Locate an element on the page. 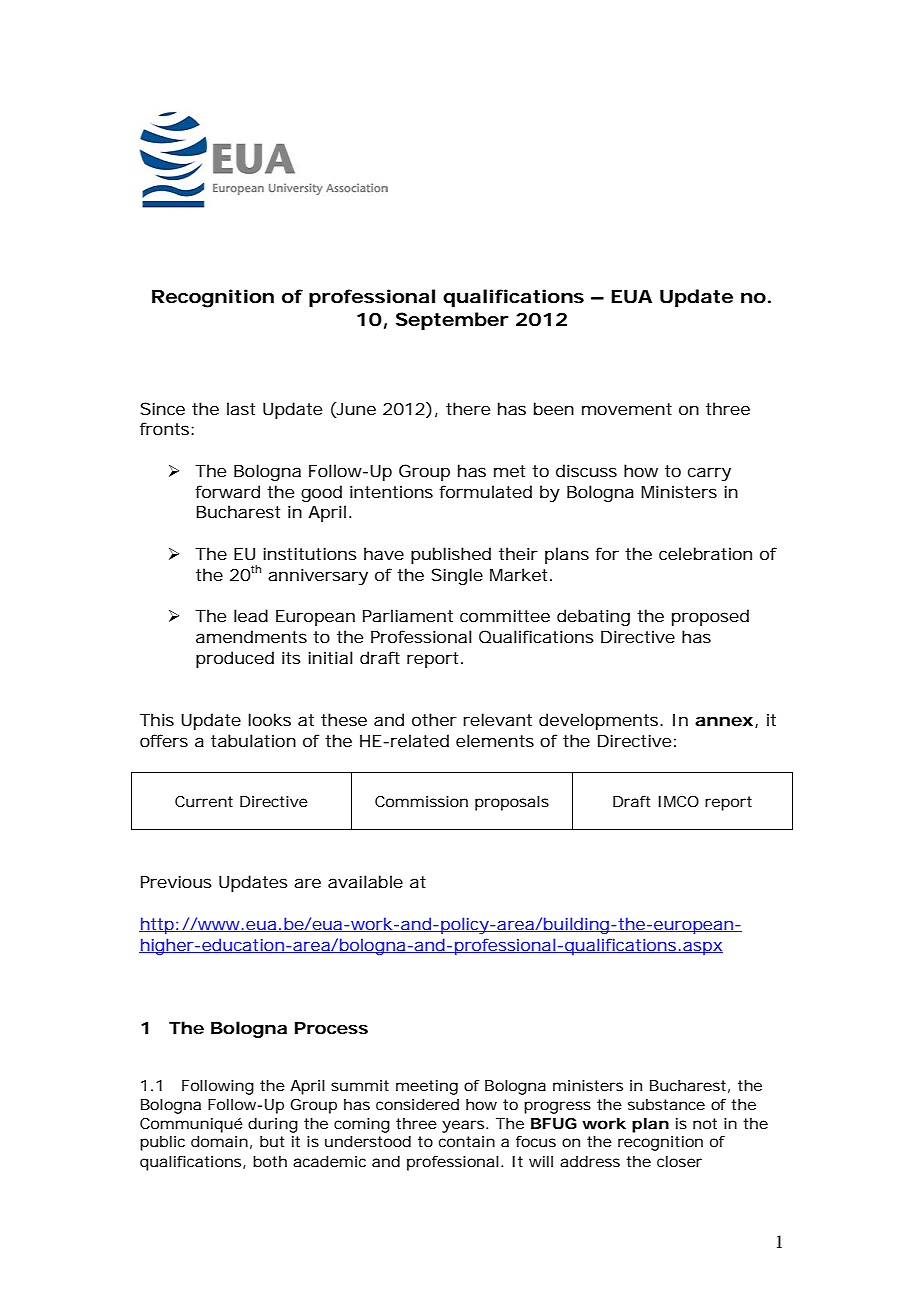 The height and width of the page is (1308, 924). developments is located at coordinates (601, 721).
